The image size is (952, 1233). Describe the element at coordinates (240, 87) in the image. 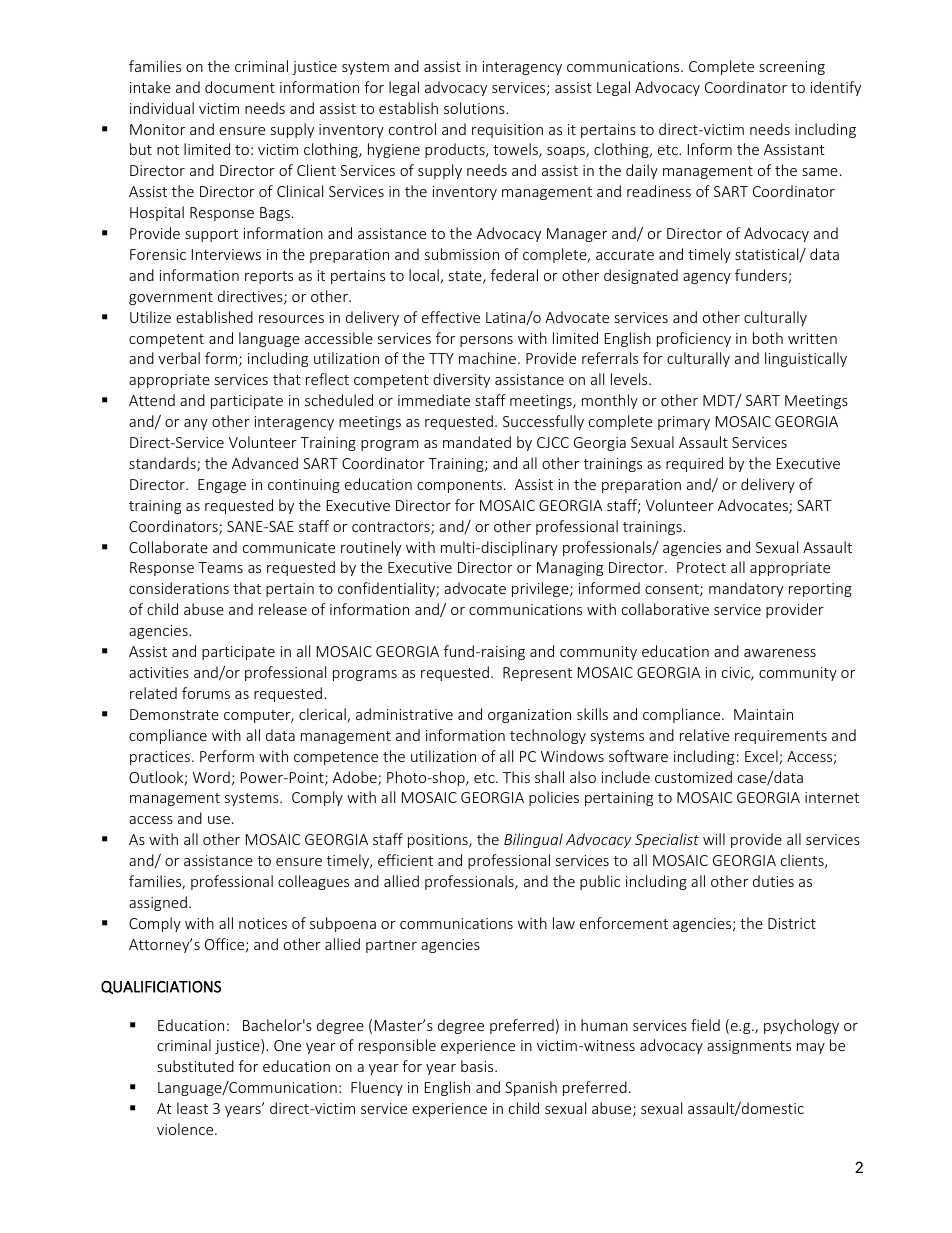

I see `document` at that location.
